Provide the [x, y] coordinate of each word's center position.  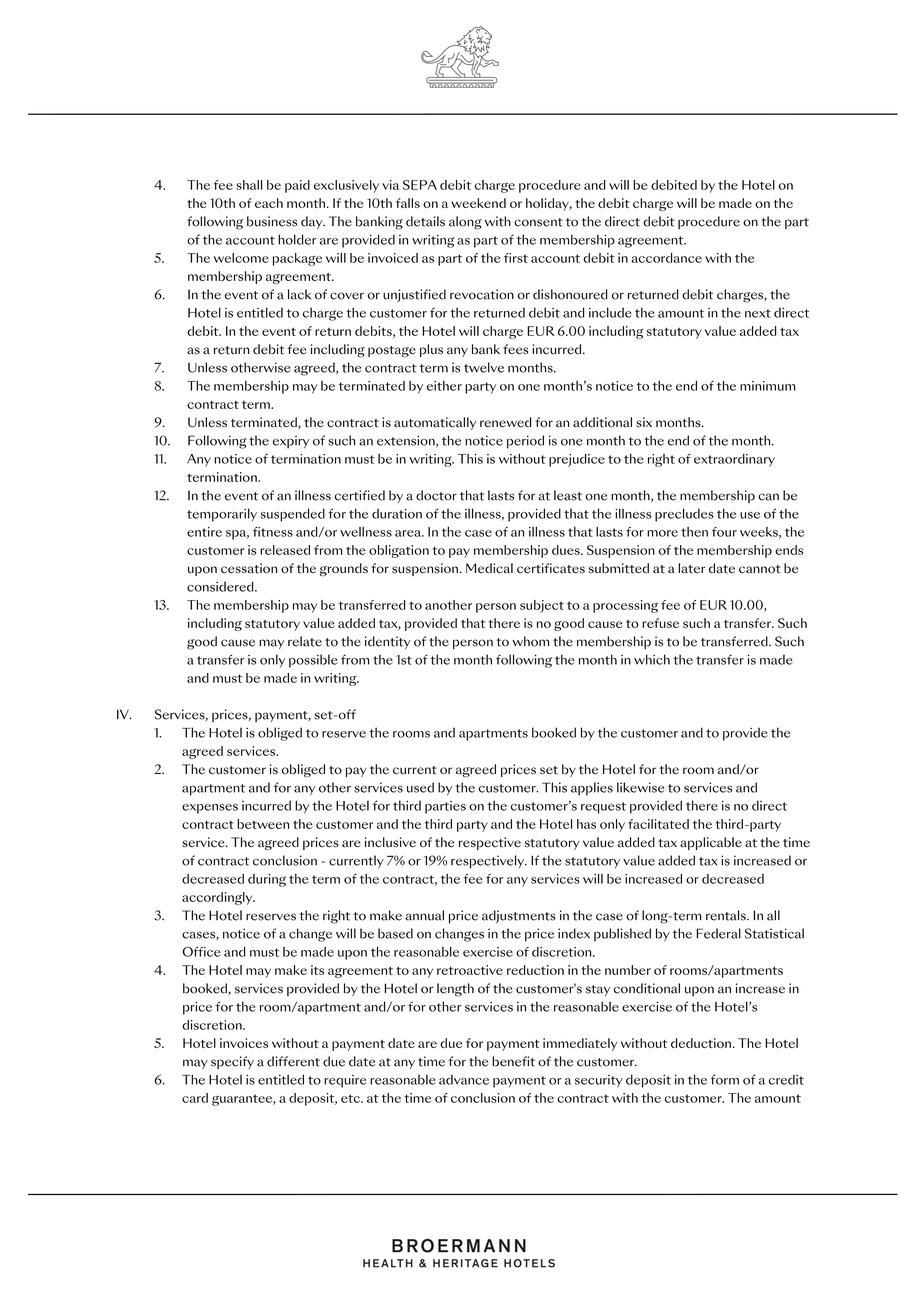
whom [530, 641]
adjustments [519, 916]
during [267, 880]
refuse [660, 623]
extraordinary [734, 460]
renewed [505, 422]
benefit [513, 1061]
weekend [478, 203]
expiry [291, 442]
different [293, 1061]
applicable [711, 843]
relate [305, 641]
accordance [667, 258]
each [269, 203]
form [725, 1079]
